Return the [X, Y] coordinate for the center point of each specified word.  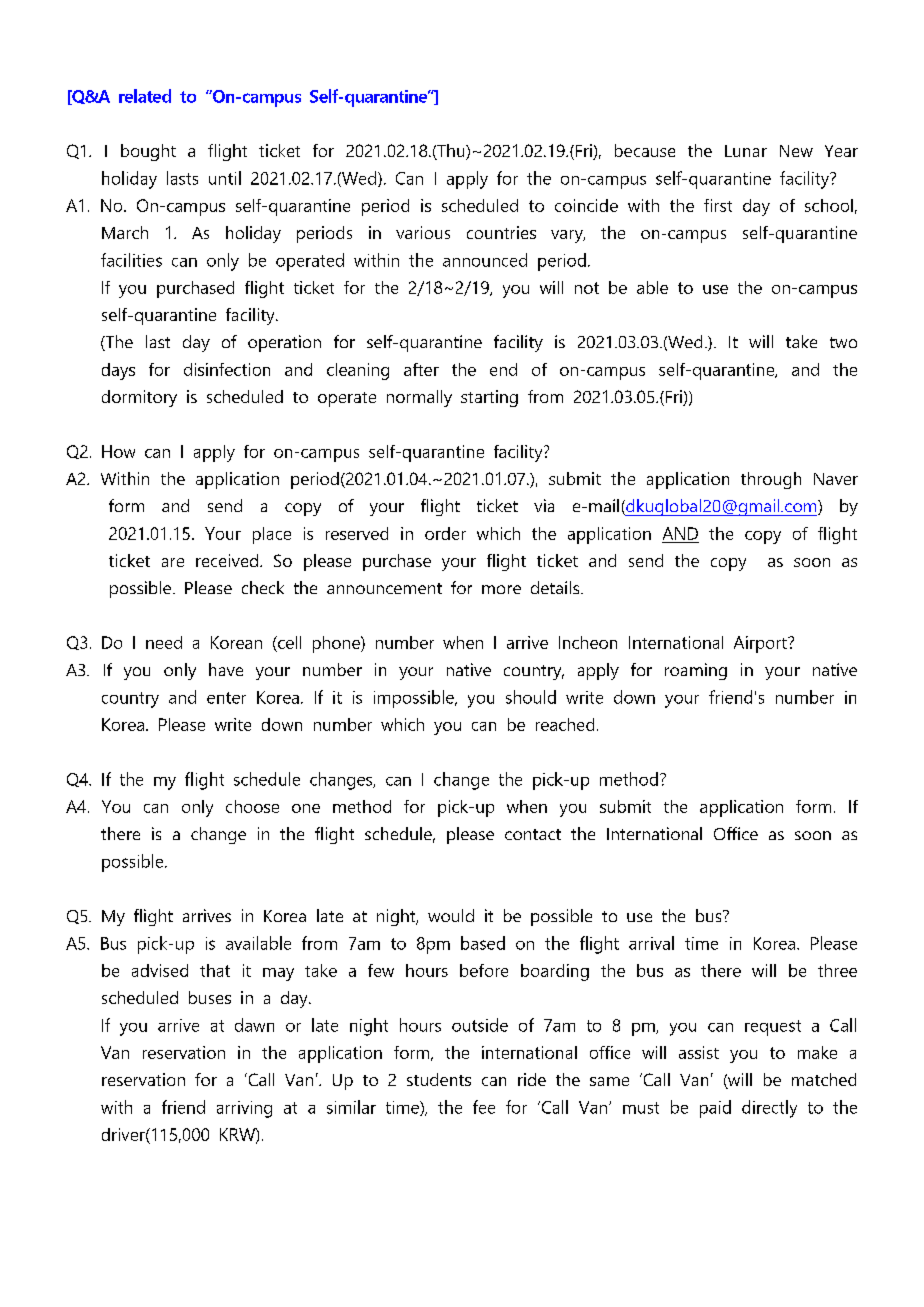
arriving [244, 1109]
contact [533, 834]
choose [252, 806]
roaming [696, 671]
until [225, 178]
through [771, 480]
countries [501, 232]
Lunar [746, 151]
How [118, 451]
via [544, 505]
